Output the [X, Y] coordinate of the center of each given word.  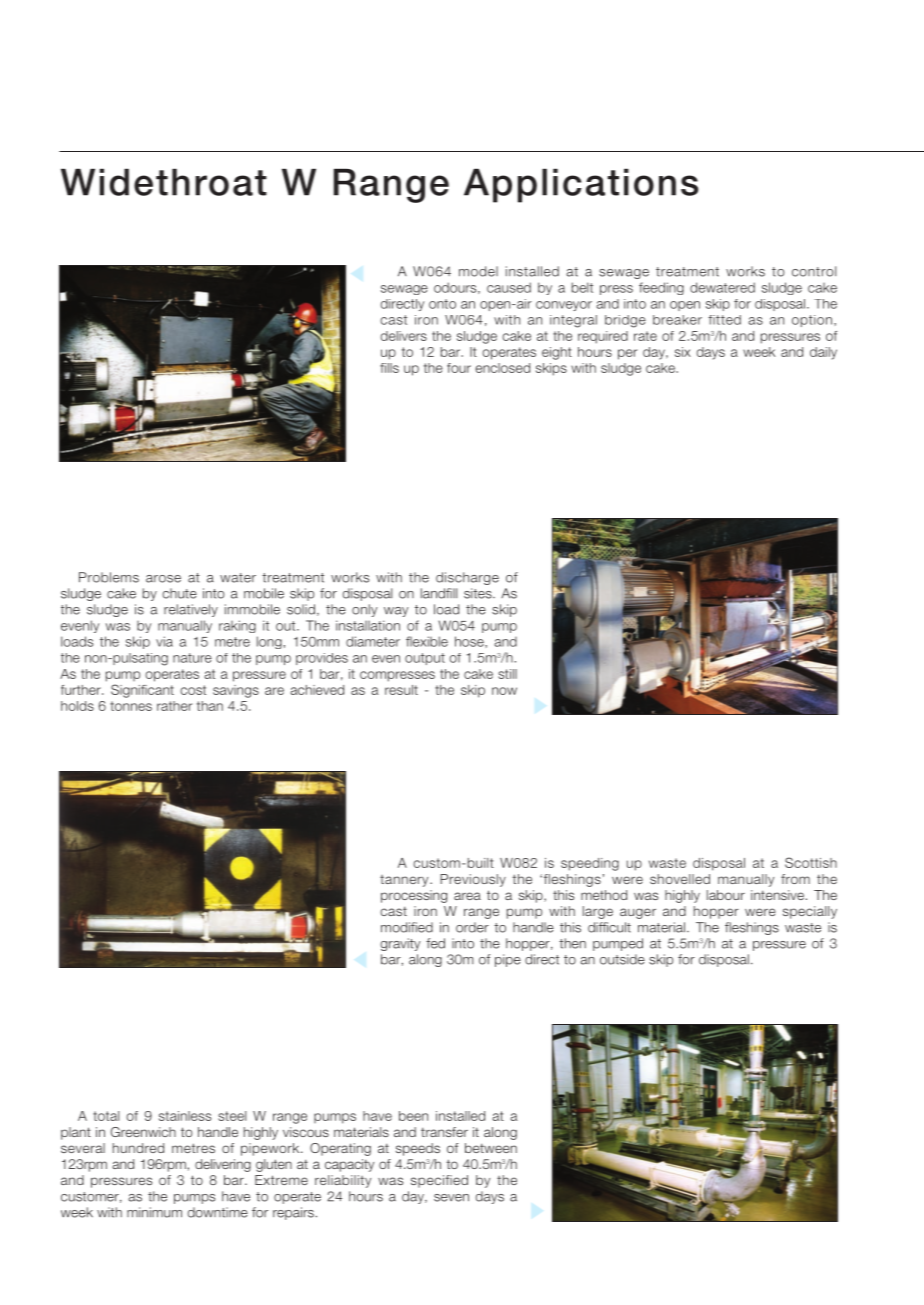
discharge [467, 578]
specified [439, 1181]
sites [479, 593]
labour [726, 895]
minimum [154, 1212]
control [814, 271]
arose [163, 579]
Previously [473, 880]
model [478, 271]
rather [174, 706]
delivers [404, 336]
